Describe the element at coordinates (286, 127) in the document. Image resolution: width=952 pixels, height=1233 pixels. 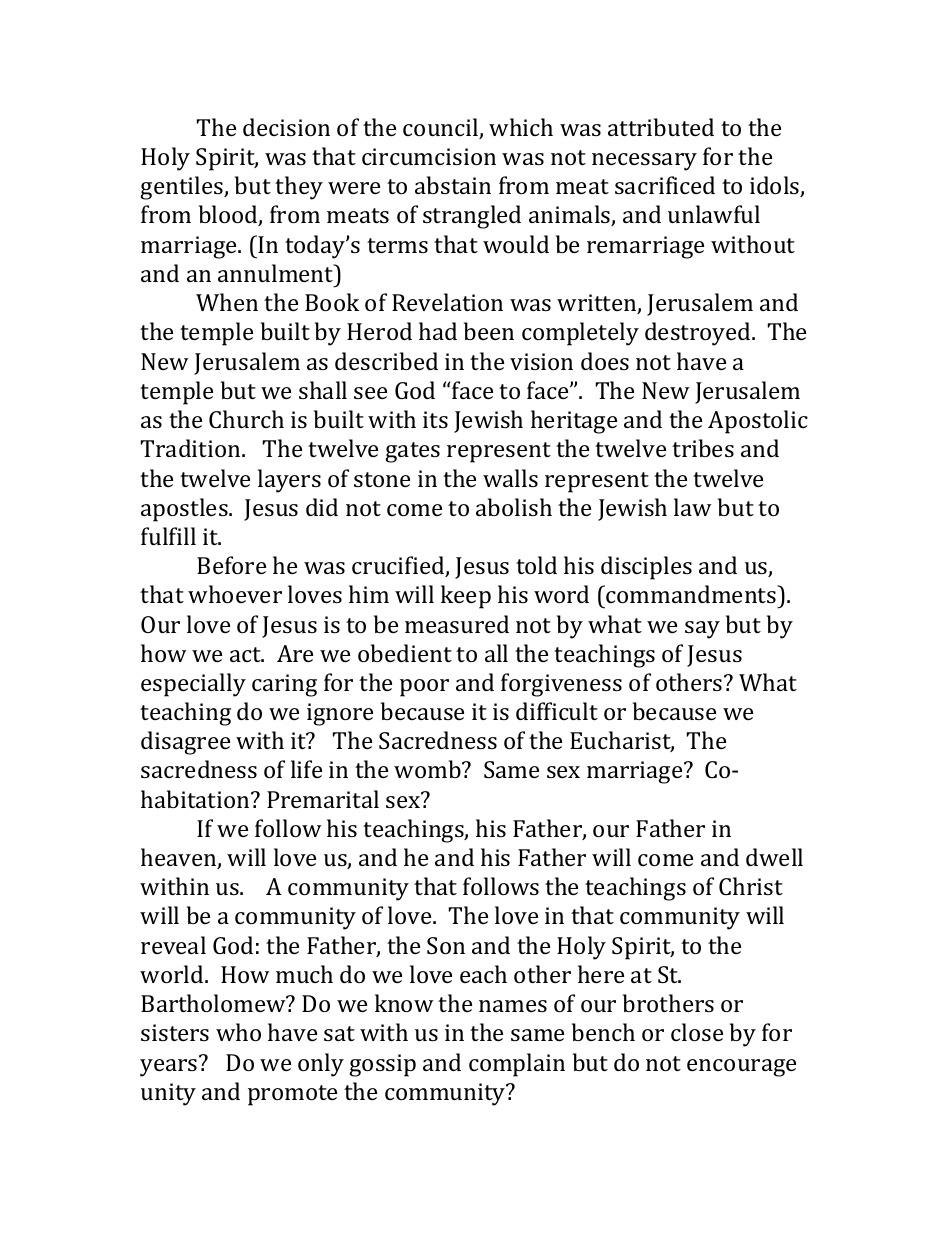
I see `decision` at that location.
